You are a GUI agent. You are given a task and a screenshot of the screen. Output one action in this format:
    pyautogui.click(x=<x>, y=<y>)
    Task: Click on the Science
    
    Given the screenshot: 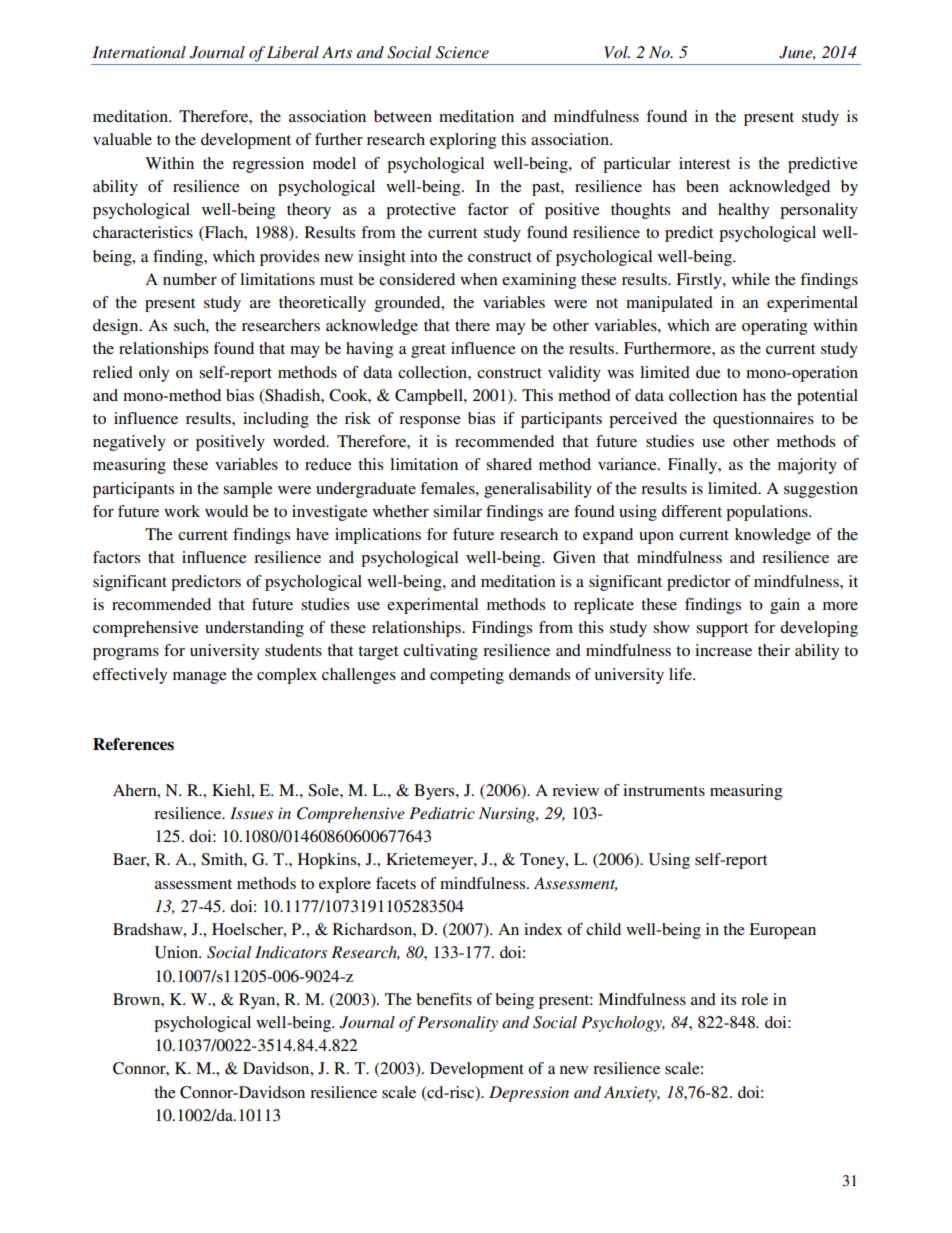 What is the action you would take?
    pyautogui.click(x=462, y=52)
